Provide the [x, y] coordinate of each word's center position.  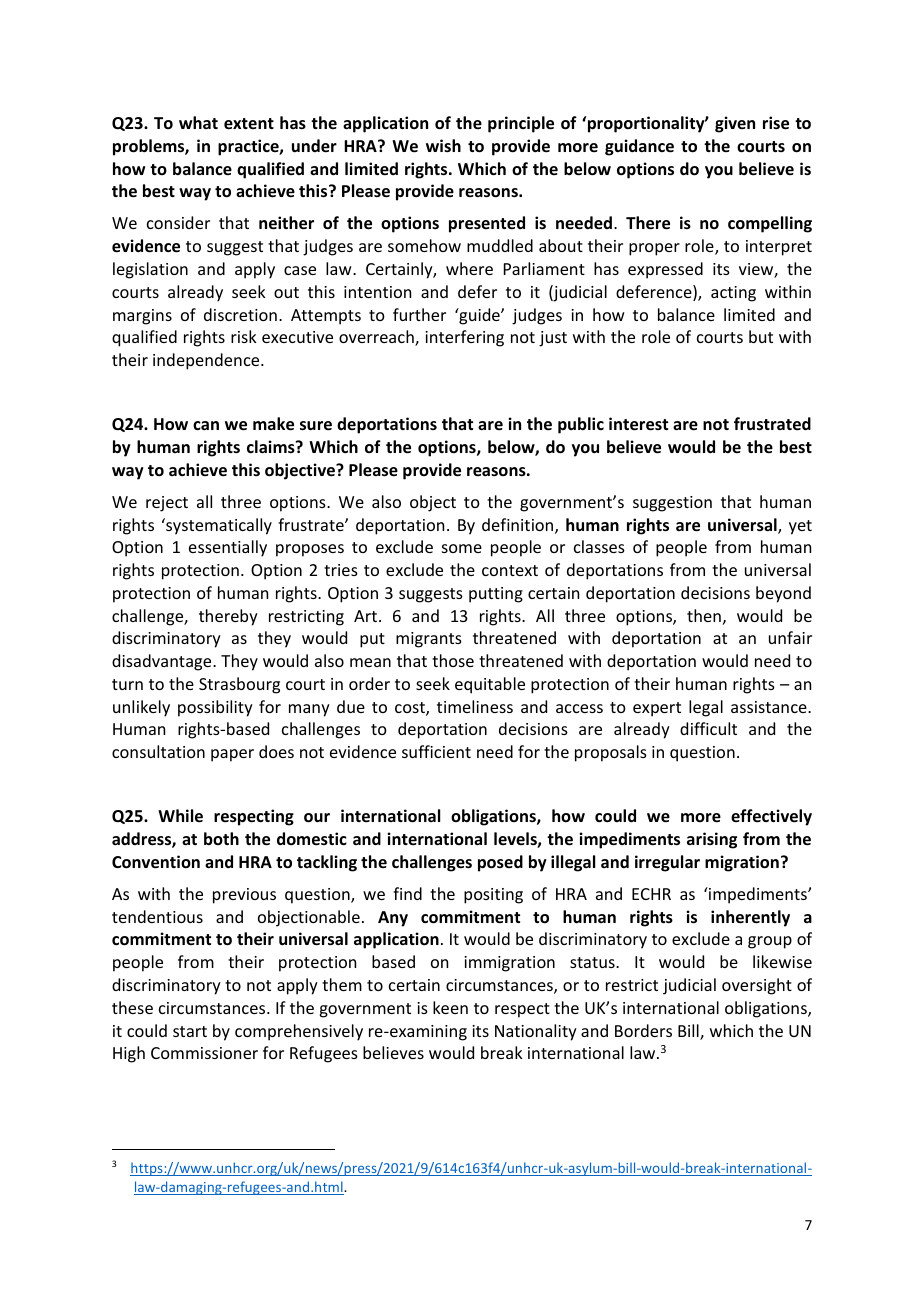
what [198, 122]
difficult [708, 728]
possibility [215, 708]
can [206, 425]
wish [443, 145]
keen [450, 1007]
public [581, 425]
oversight [757, 986]
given [735, 124]
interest [638, 424]
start [190, 1031]
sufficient [436, 751]
